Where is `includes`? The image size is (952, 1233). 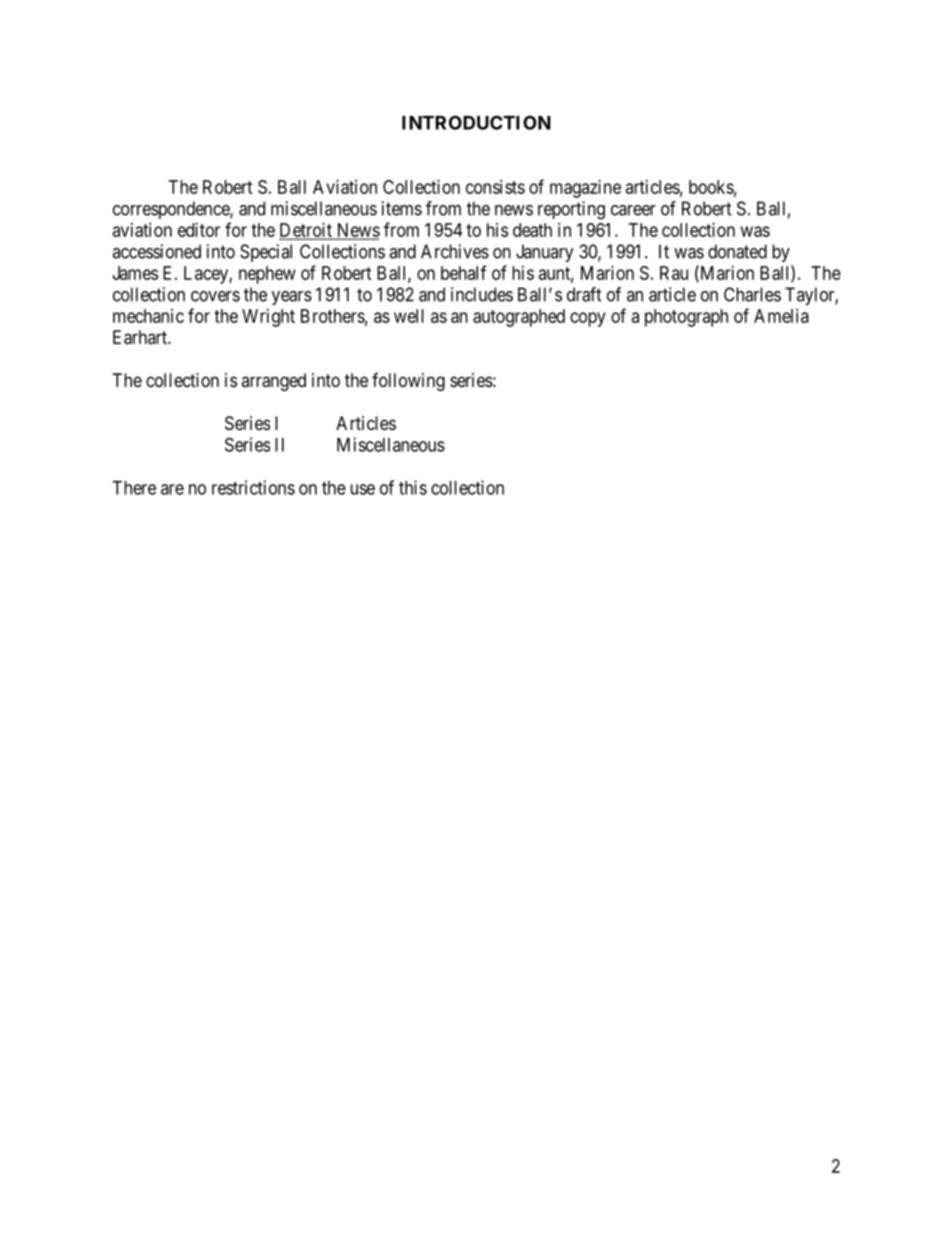
includes is located at coordinates (482, 294).
